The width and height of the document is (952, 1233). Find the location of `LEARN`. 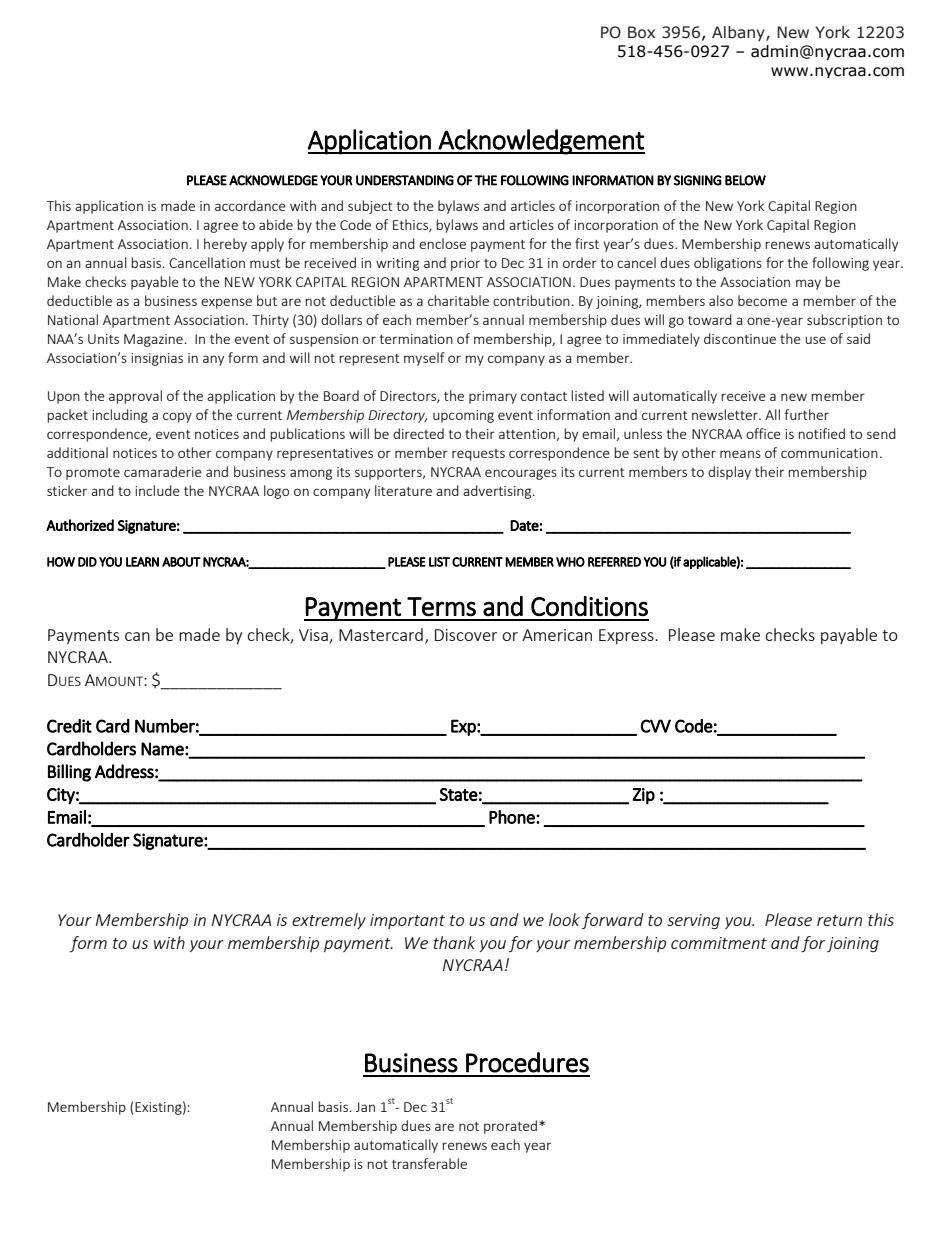

LEARN is located at coordinates (142, 562).
